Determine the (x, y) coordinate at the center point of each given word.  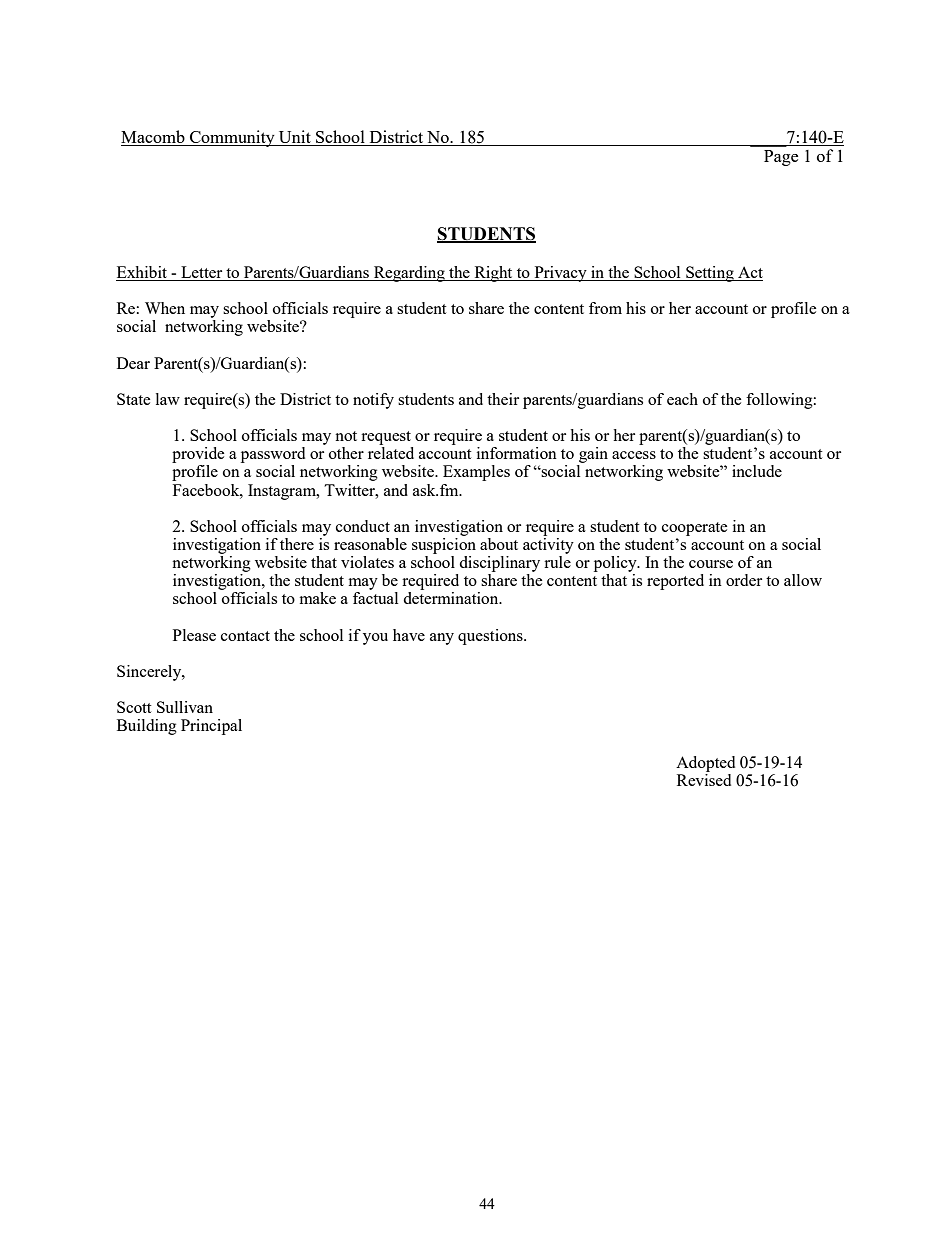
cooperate (695, 529)
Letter (202, 273)
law (168, 399)
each (682, 399)
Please (194, 635)
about (499, 544)
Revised (704, 778)
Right (493, 274)
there (297, 544)
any (442, 639)
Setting (710, 274)
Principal (211, 727)
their (503, 399)
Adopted (705, 764)
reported (675, 582)
